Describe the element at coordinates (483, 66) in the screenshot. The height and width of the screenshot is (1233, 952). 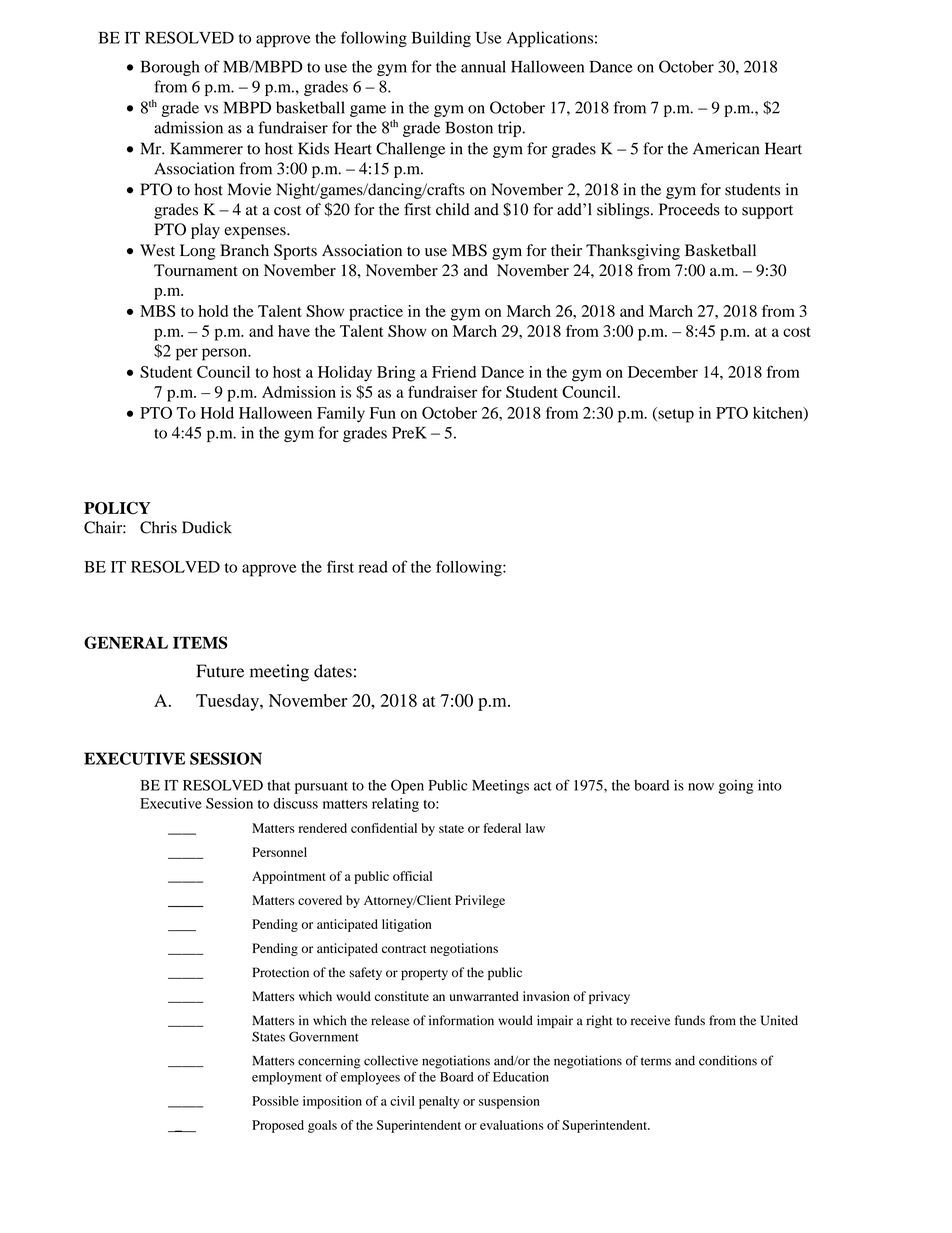
I see `annual` at that location.
